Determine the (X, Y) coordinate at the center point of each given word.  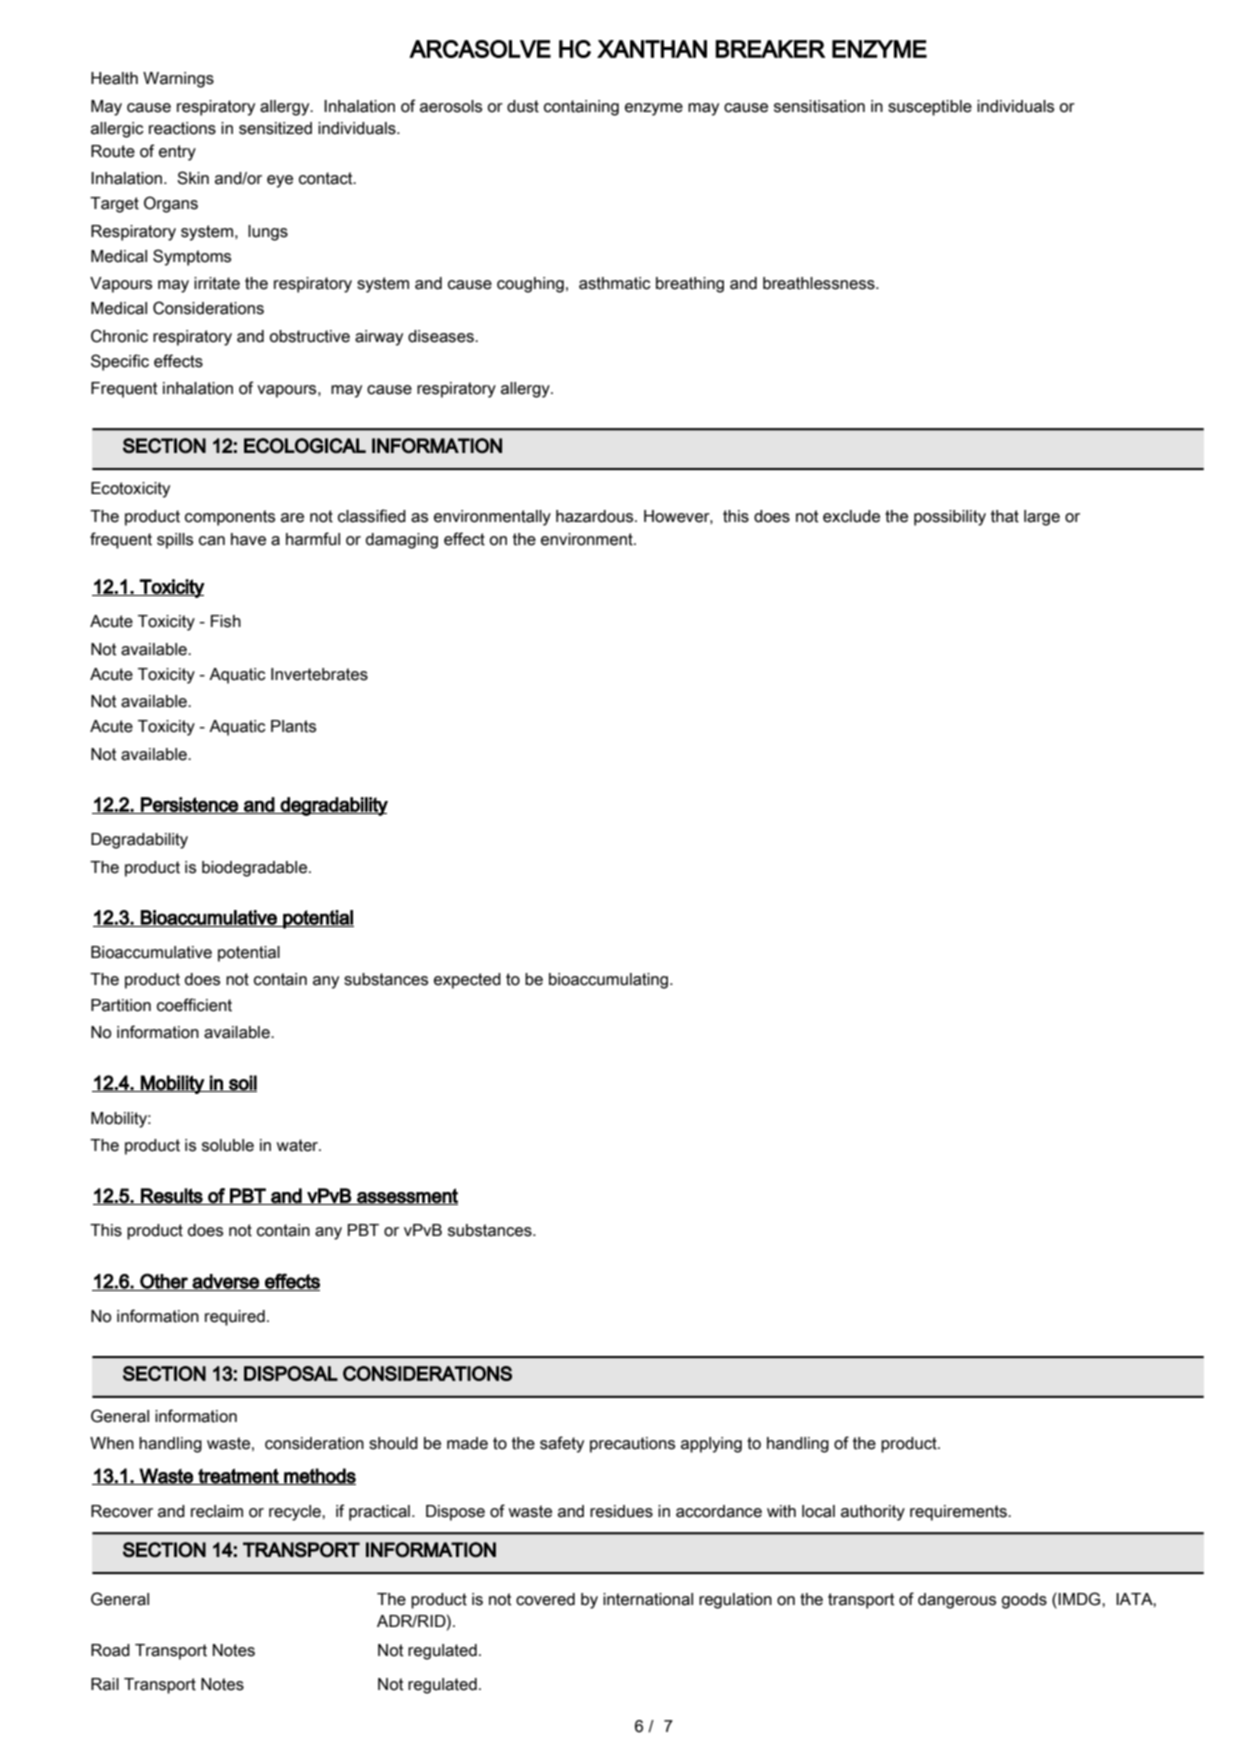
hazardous (596, 516)
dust (523, 106)
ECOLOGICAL (305, 445)
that (1005, 516)
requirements (959, 1513)
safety (562, 1444)
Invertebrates (319, 674)
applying (711, 1445)
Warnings (178, 80)
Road (110, 1650)
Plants (293, 726)
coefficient (194, 1005)
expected (467, 981)
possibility (950, 518)
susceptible (930, 108)
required (235, 1318)
